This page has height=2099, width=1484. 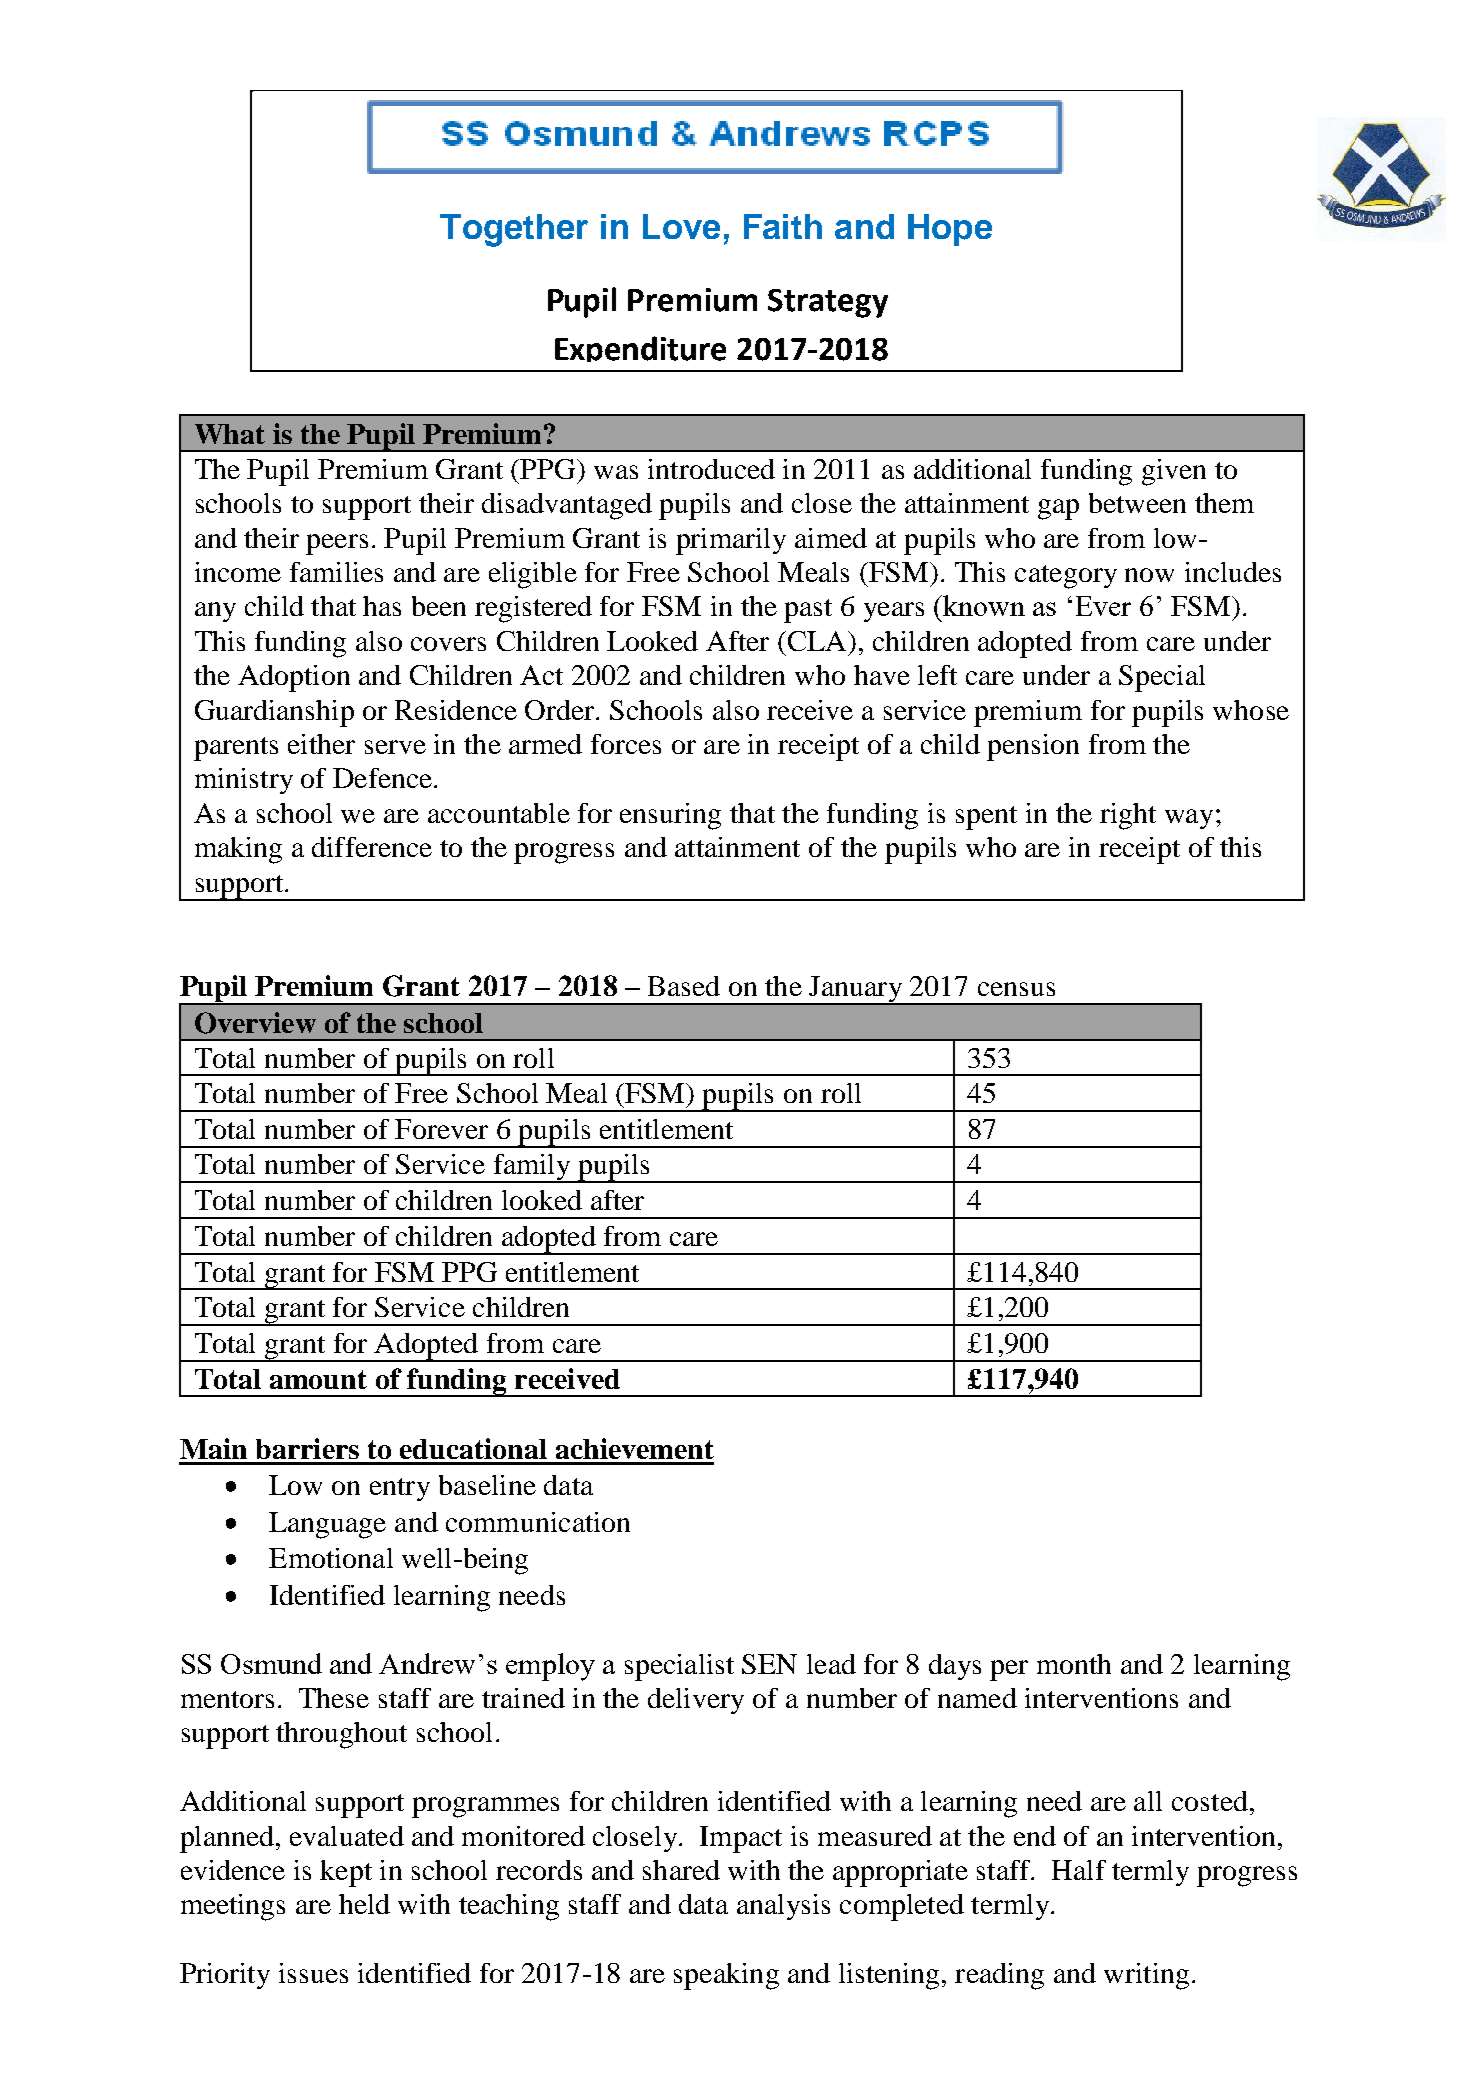 I want to click on Hope, so click(x=950, y=230).
